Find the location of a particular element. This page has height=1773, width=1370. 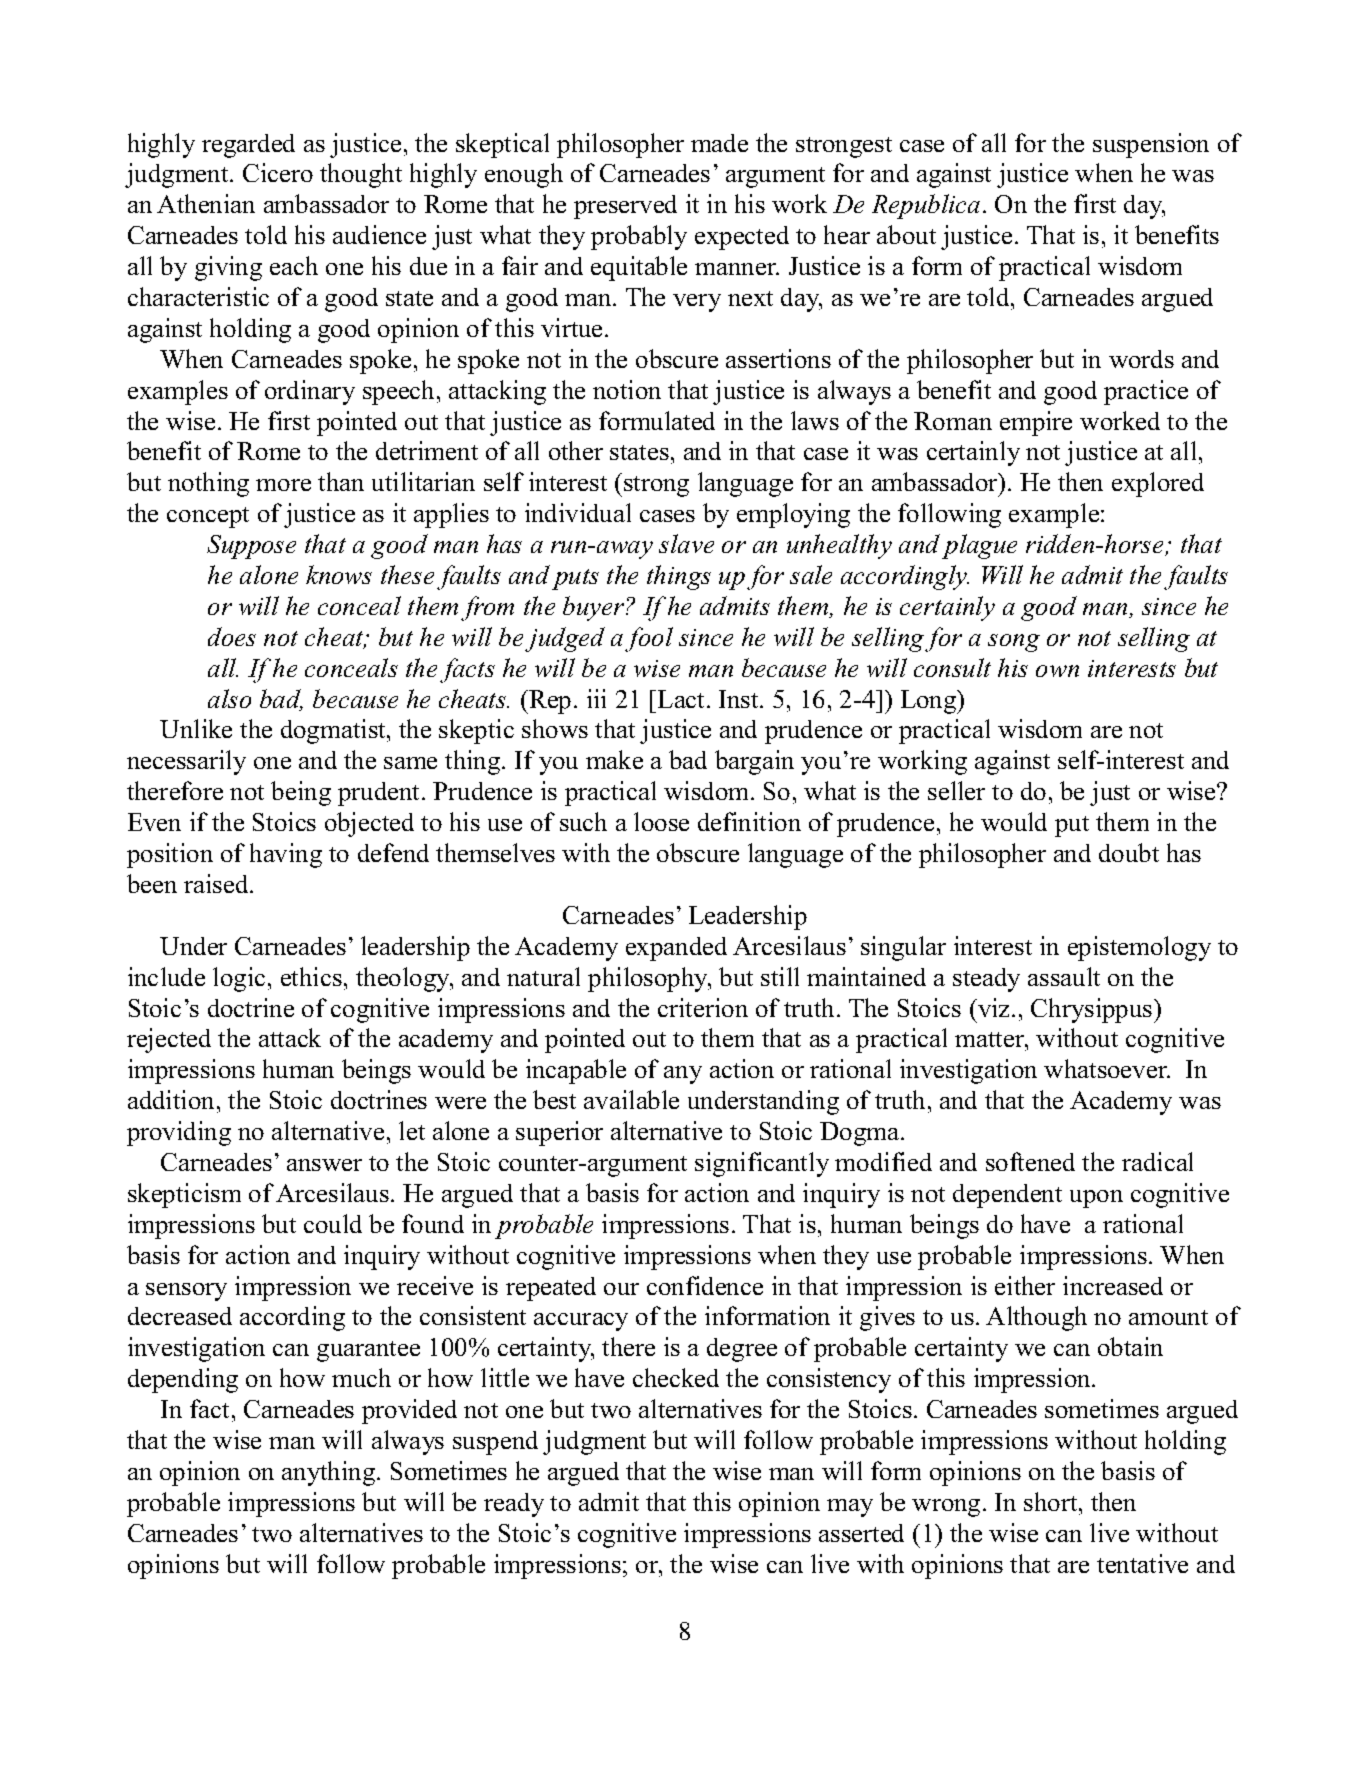

short is located at coordinates (1052, 1501).
